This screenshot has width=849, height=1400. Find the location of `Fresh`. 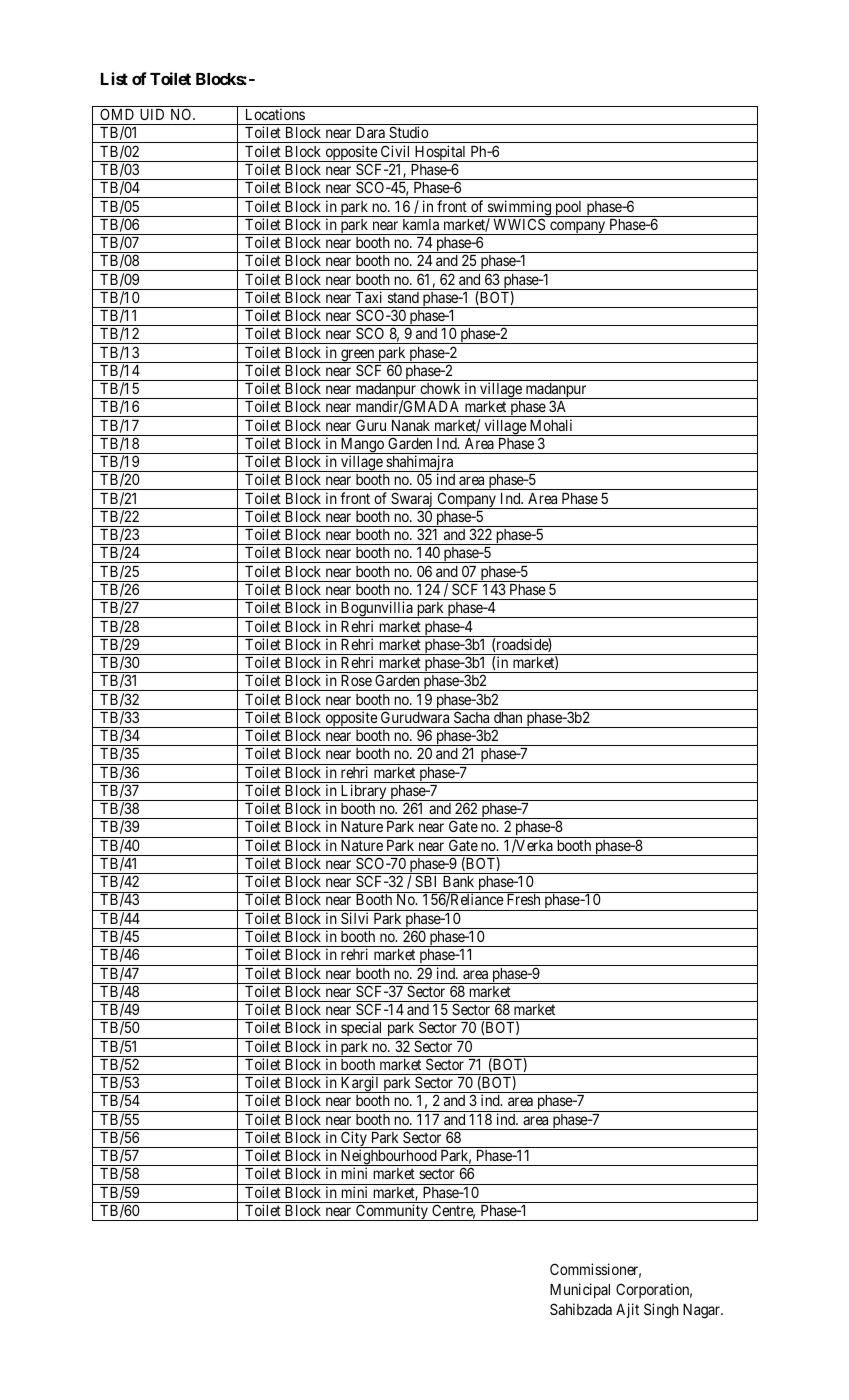

Fresh is located at coordinates (523, 899).
